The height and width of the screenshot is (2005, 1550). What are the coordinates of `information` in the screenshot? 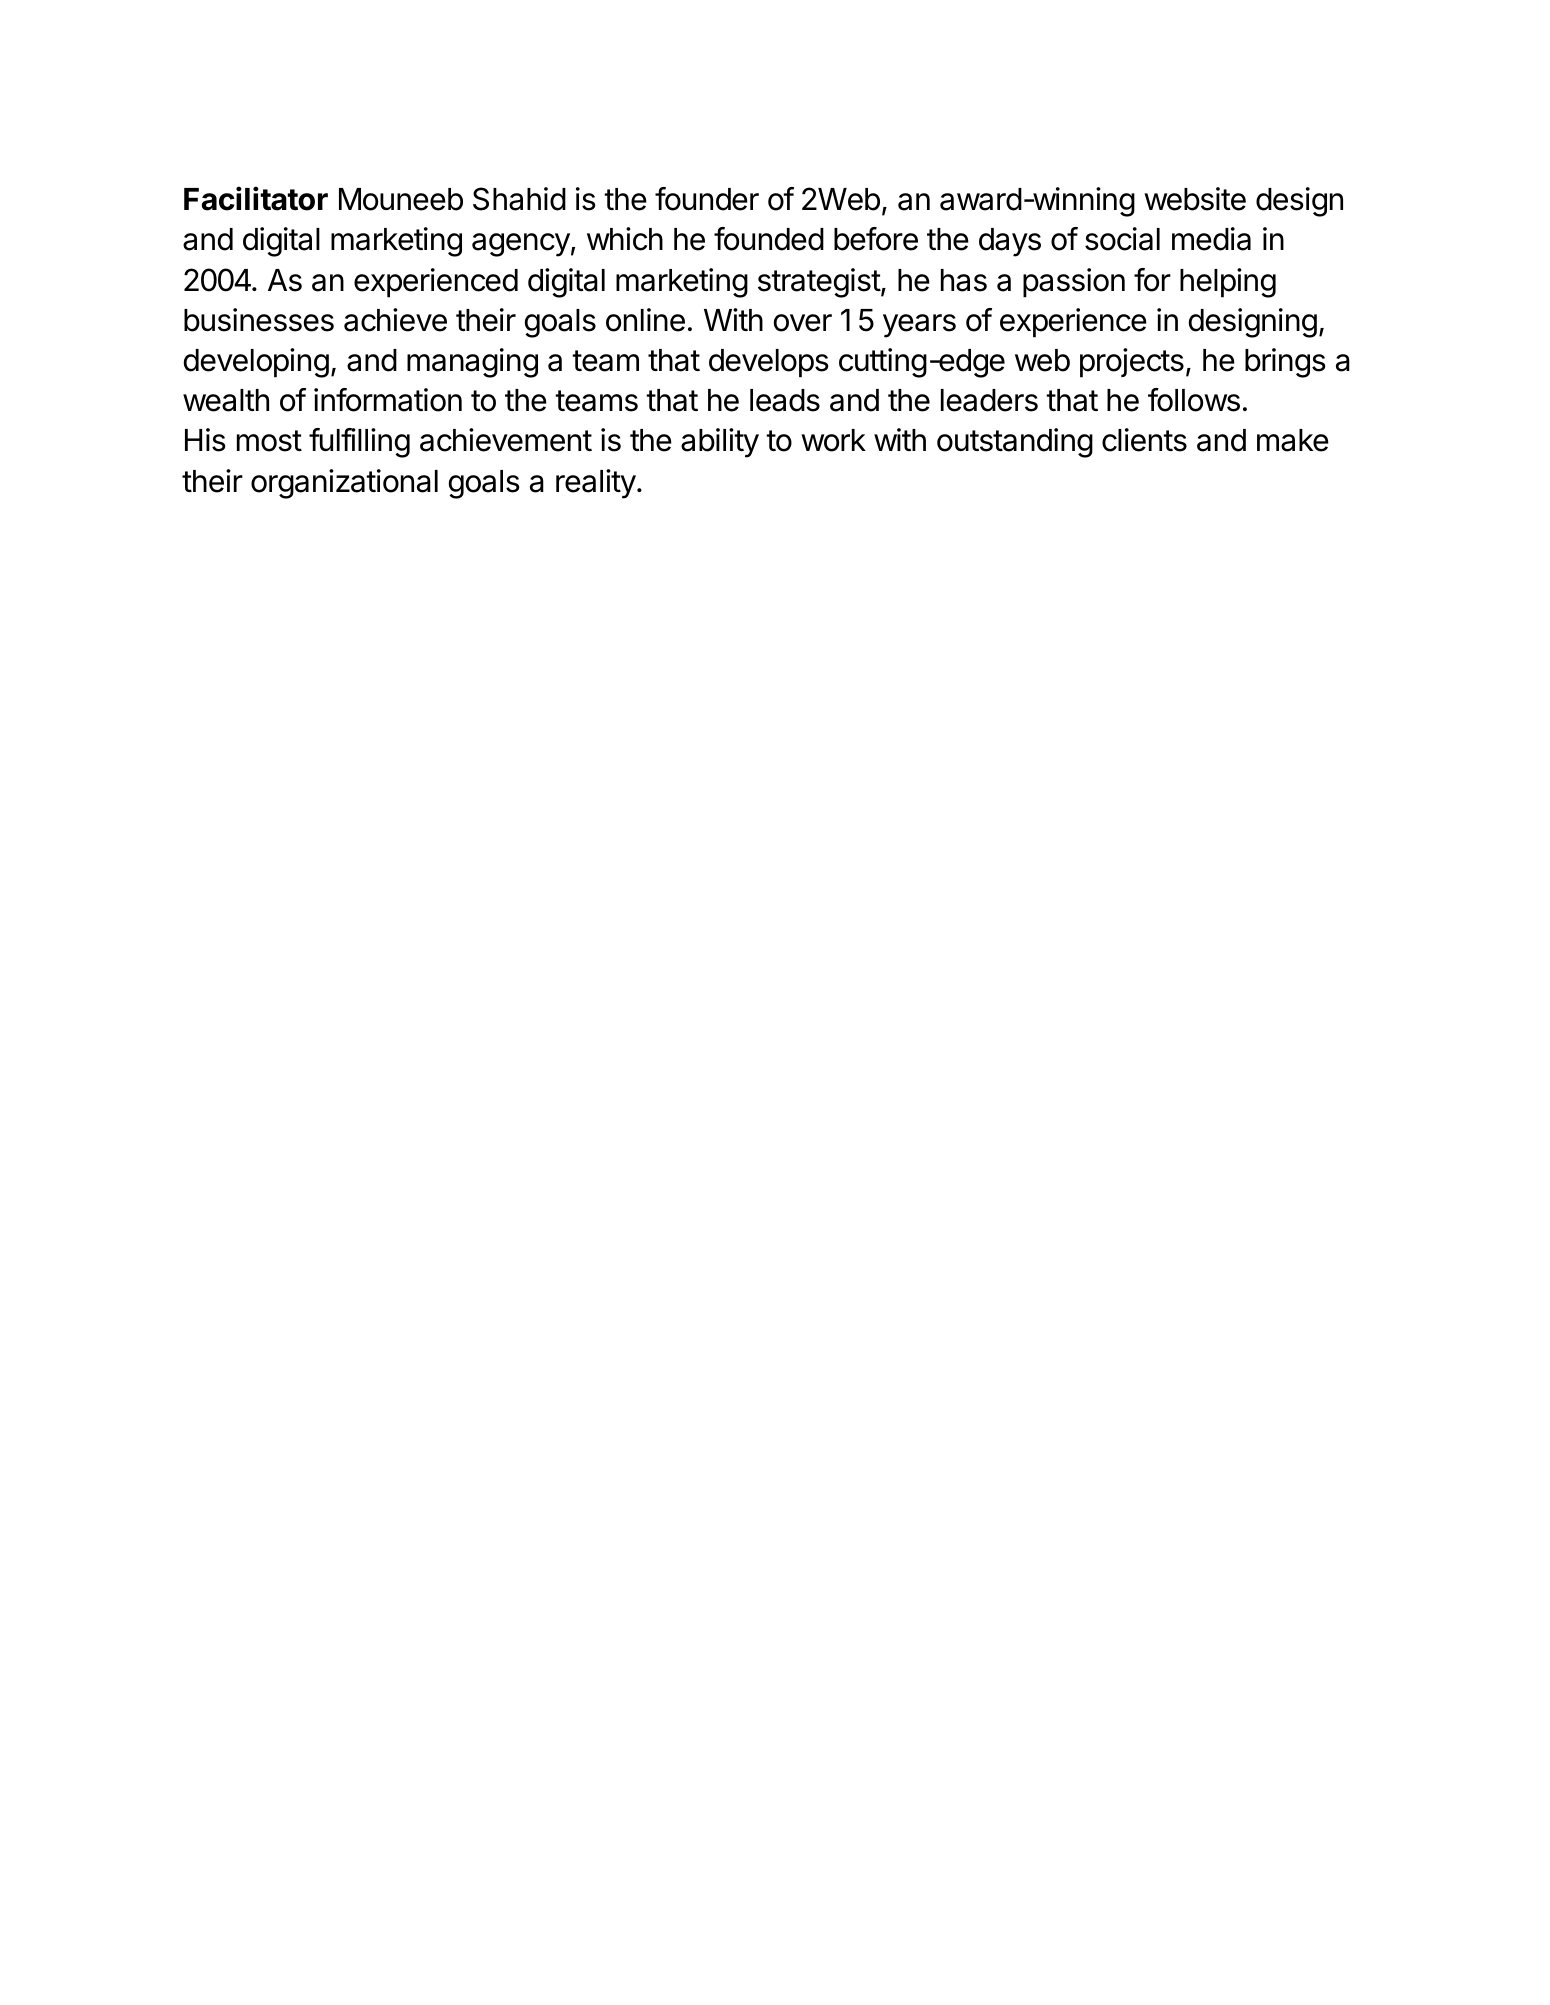 It's located at (388, 400).
